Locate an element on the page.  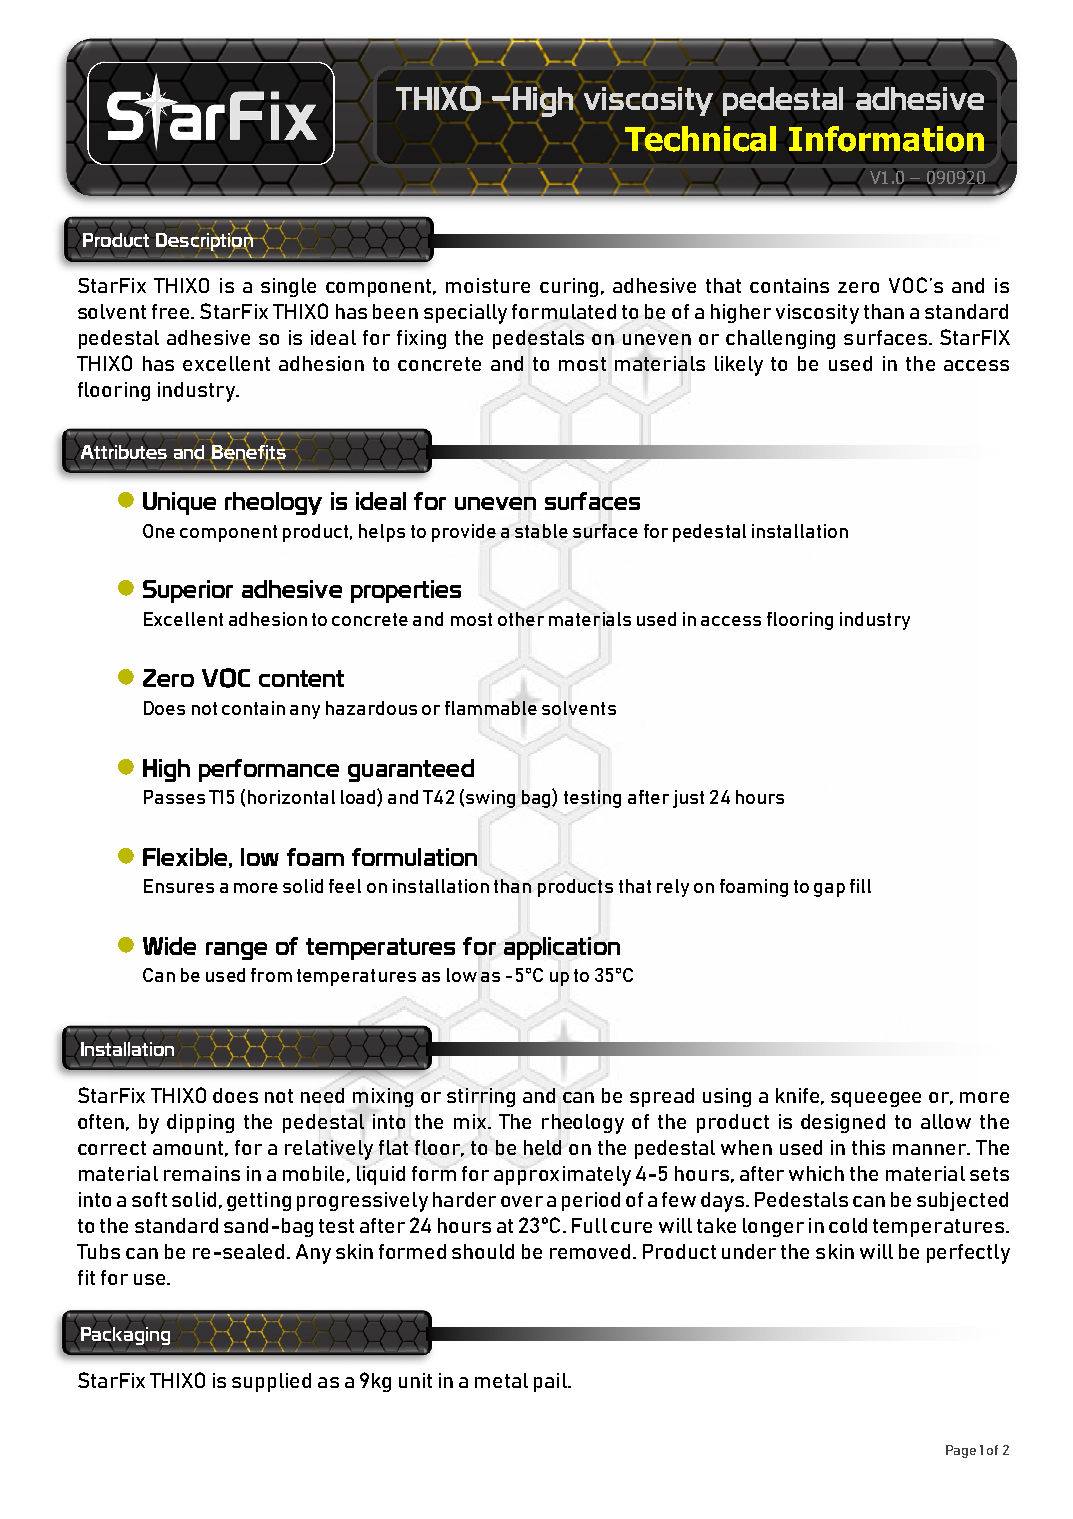
Page is located at coordinates (961, 1451).
